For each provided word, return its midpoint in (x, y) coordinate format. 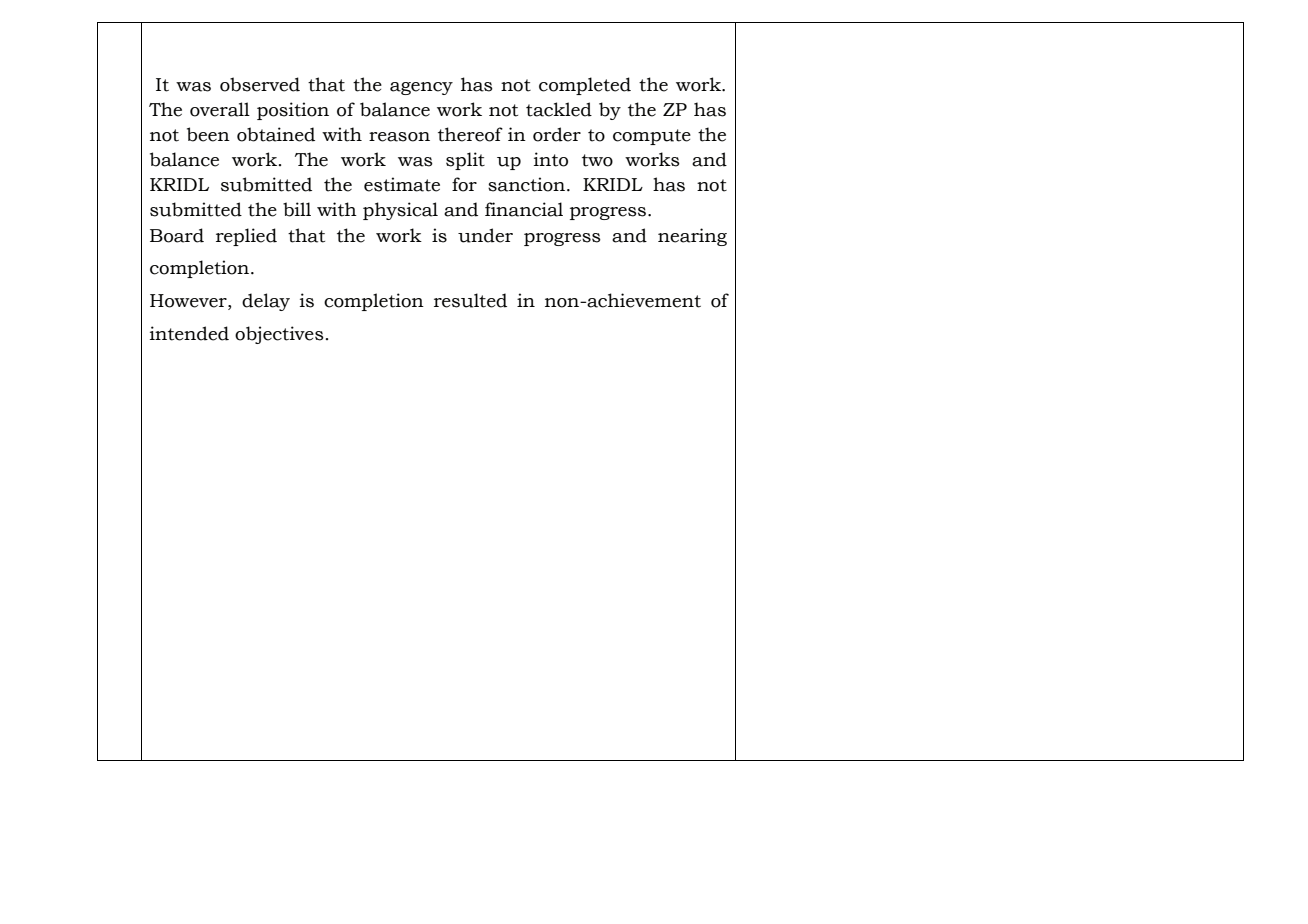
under (485, 235)
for (464, 184)
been (208, 134)
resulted (470, 300)
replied (246, 237)
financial (524, 209)
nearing (692, 237)
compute (652, 137)
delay (266, 302)
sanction (528, 184)
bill (297, 209)
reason (399, 137)
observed (260, 84)
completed (585, 86)
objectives (279, 335)
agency (421, 88)
